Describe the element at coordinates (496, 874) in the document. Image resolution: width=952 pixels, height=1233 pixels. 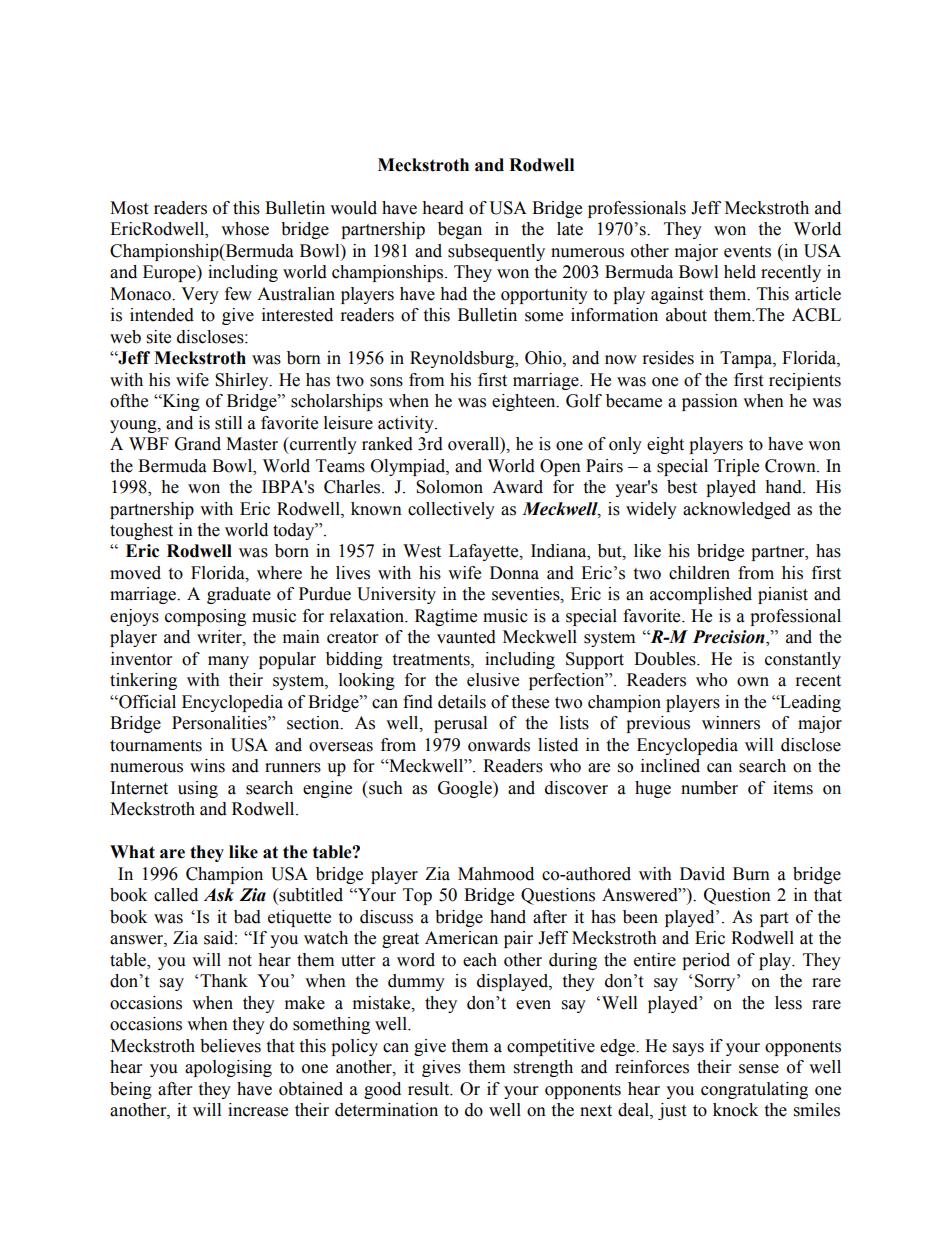
I see `Mahmood` at that location.
